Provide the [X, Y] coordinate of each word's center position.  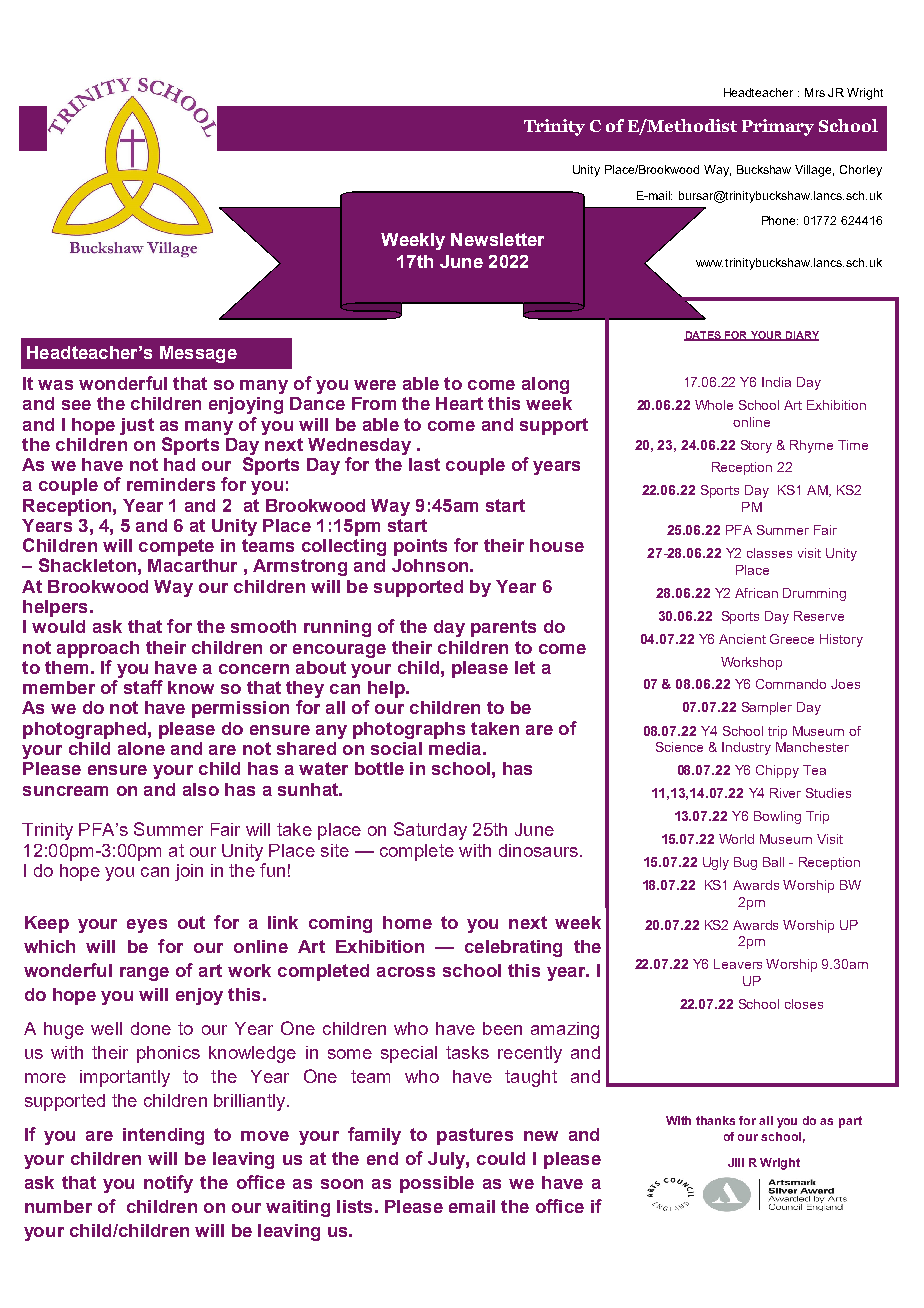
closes [804, 1004]
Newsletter [497, 239]
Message [198, 354]
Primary [778, 127]
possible [437, 1184]
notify [168, 1184]
